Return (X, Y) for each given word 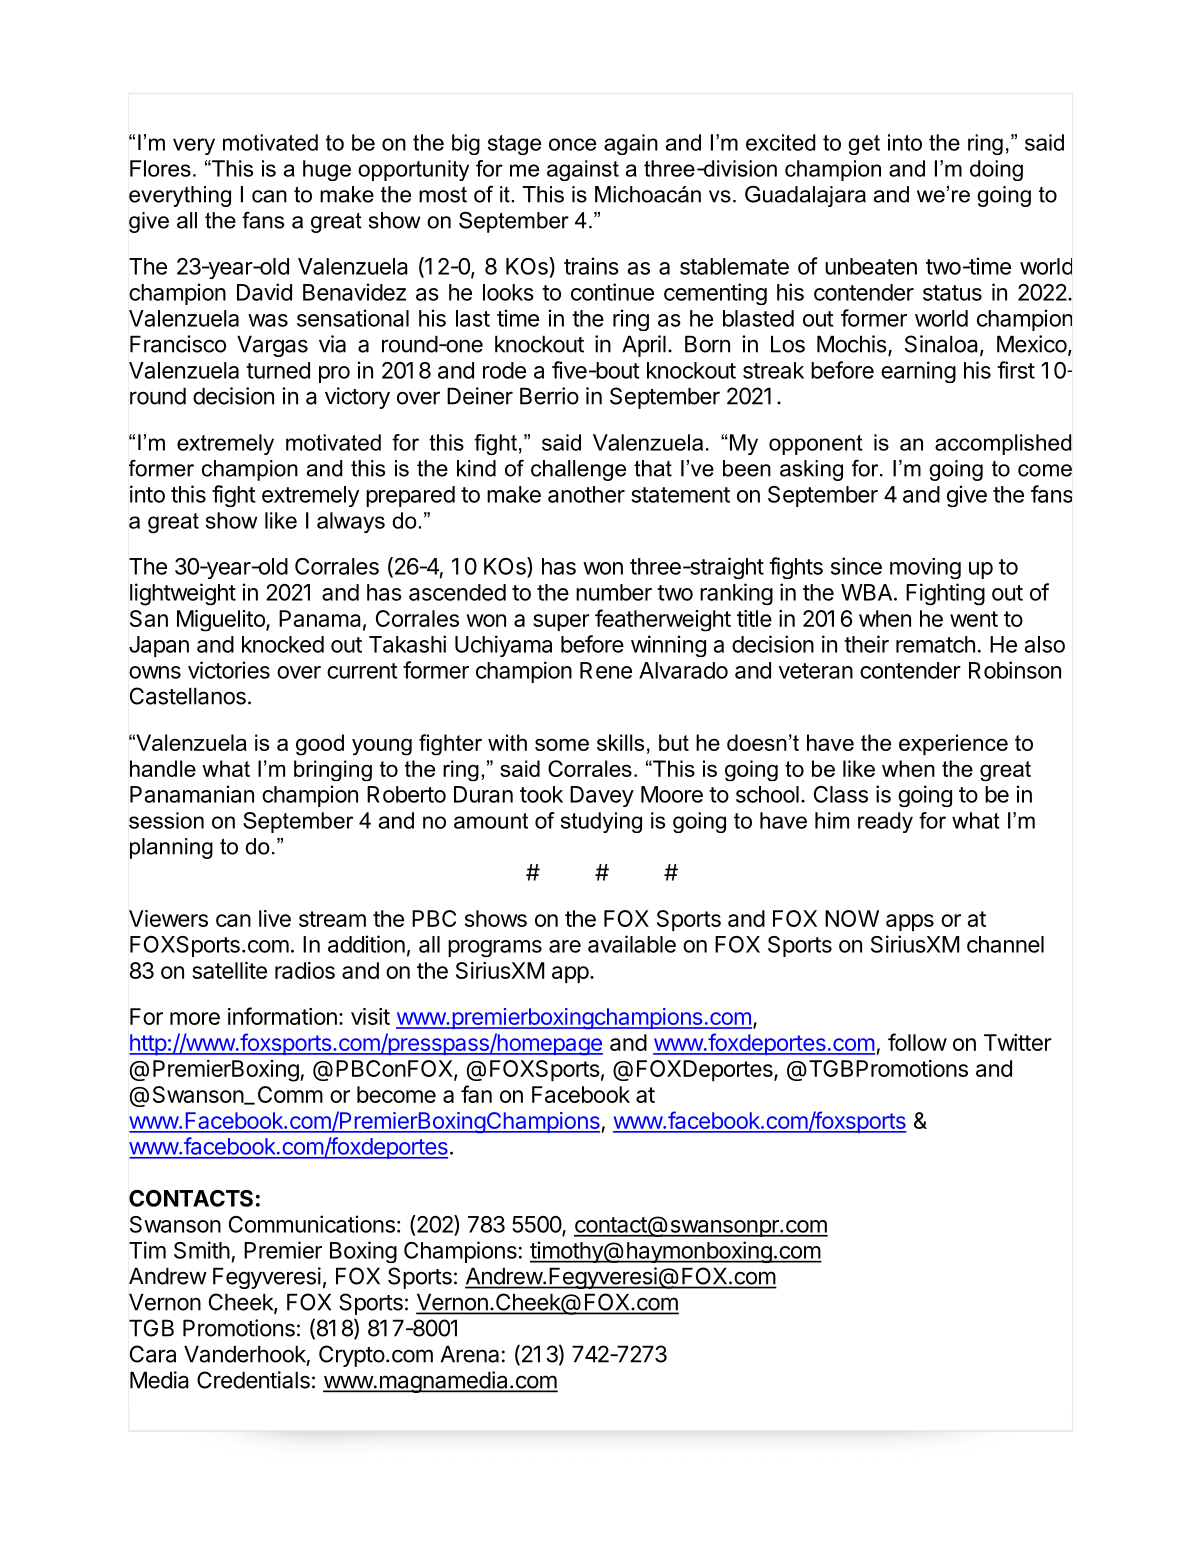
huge (327, 170)
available (632, 944)
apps (910, 922)
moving (925, 568)
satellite (229, 970)
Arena (470, 1354)
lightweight (183, 594)
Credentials (253, 1380)
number (614, 592)
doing (996, 170)
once (572, 144)
